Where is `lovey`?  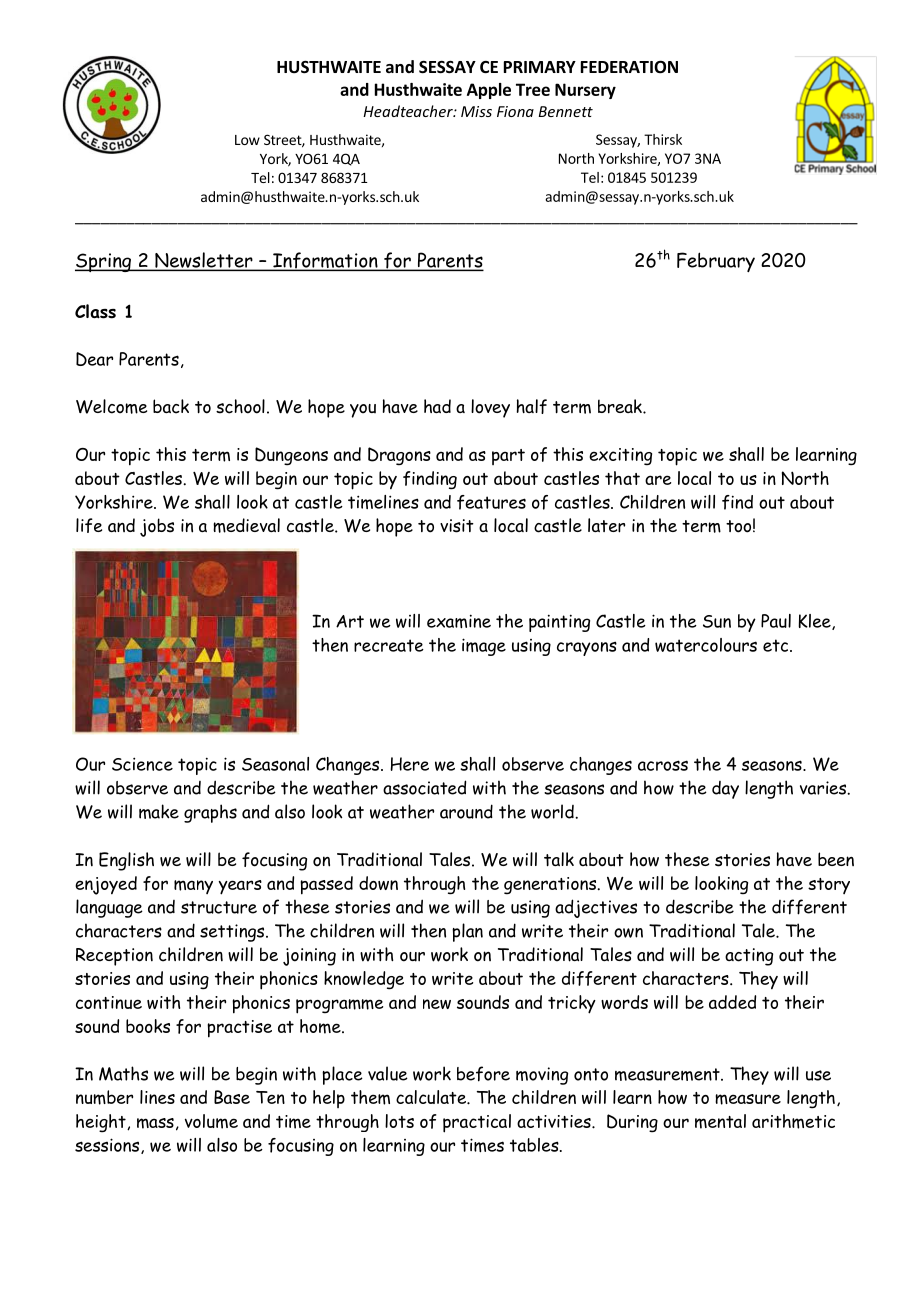 lovey is located at coordinates (490, 408).
